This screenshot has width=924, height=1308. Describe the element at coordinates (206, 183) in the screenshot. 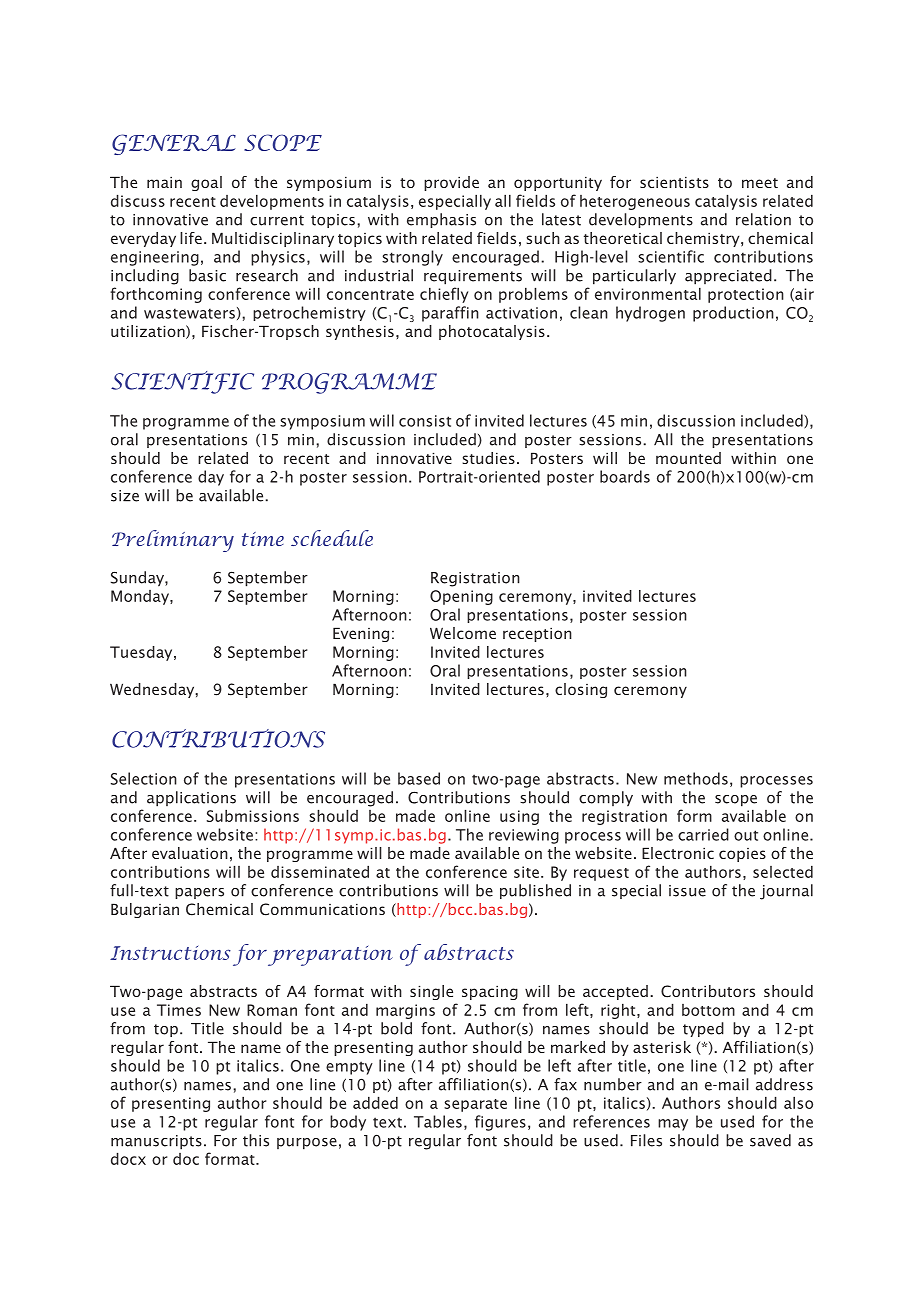

I see `goal` at that location.
